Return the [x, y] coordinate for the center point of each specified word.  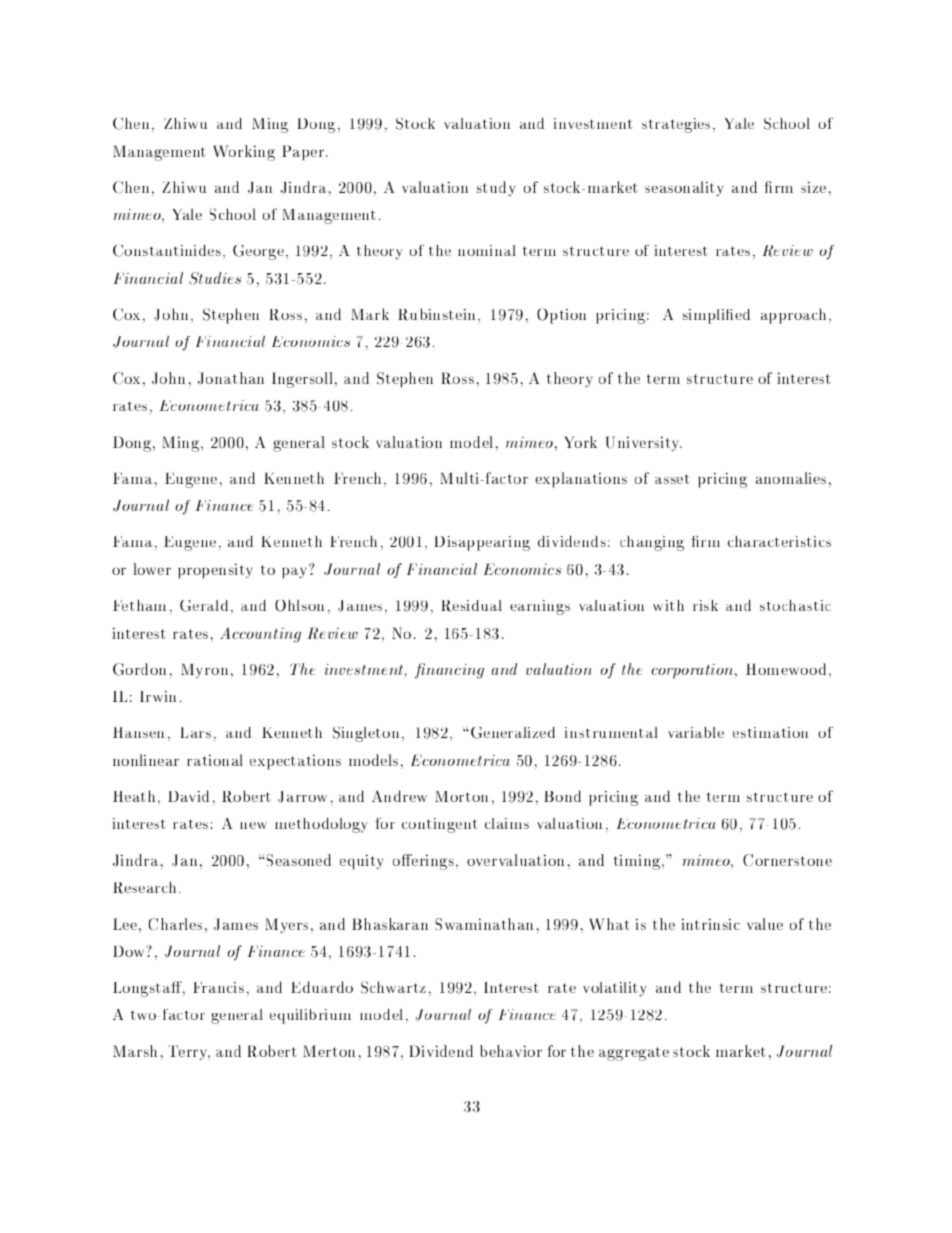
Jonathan [231, 378]
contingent [439, 825]
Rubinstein [437, 314]
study [496, 189]
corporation [693, 671]
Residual [471, 606]
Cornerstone [787, 860]
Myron [204, 671]
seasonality [684, 189]
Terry [189, 1052]
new [253, 825]
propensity [215, 570]
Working [244, 153]
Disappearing [482, 543]
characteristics [779, 541]
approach [793, 316]
